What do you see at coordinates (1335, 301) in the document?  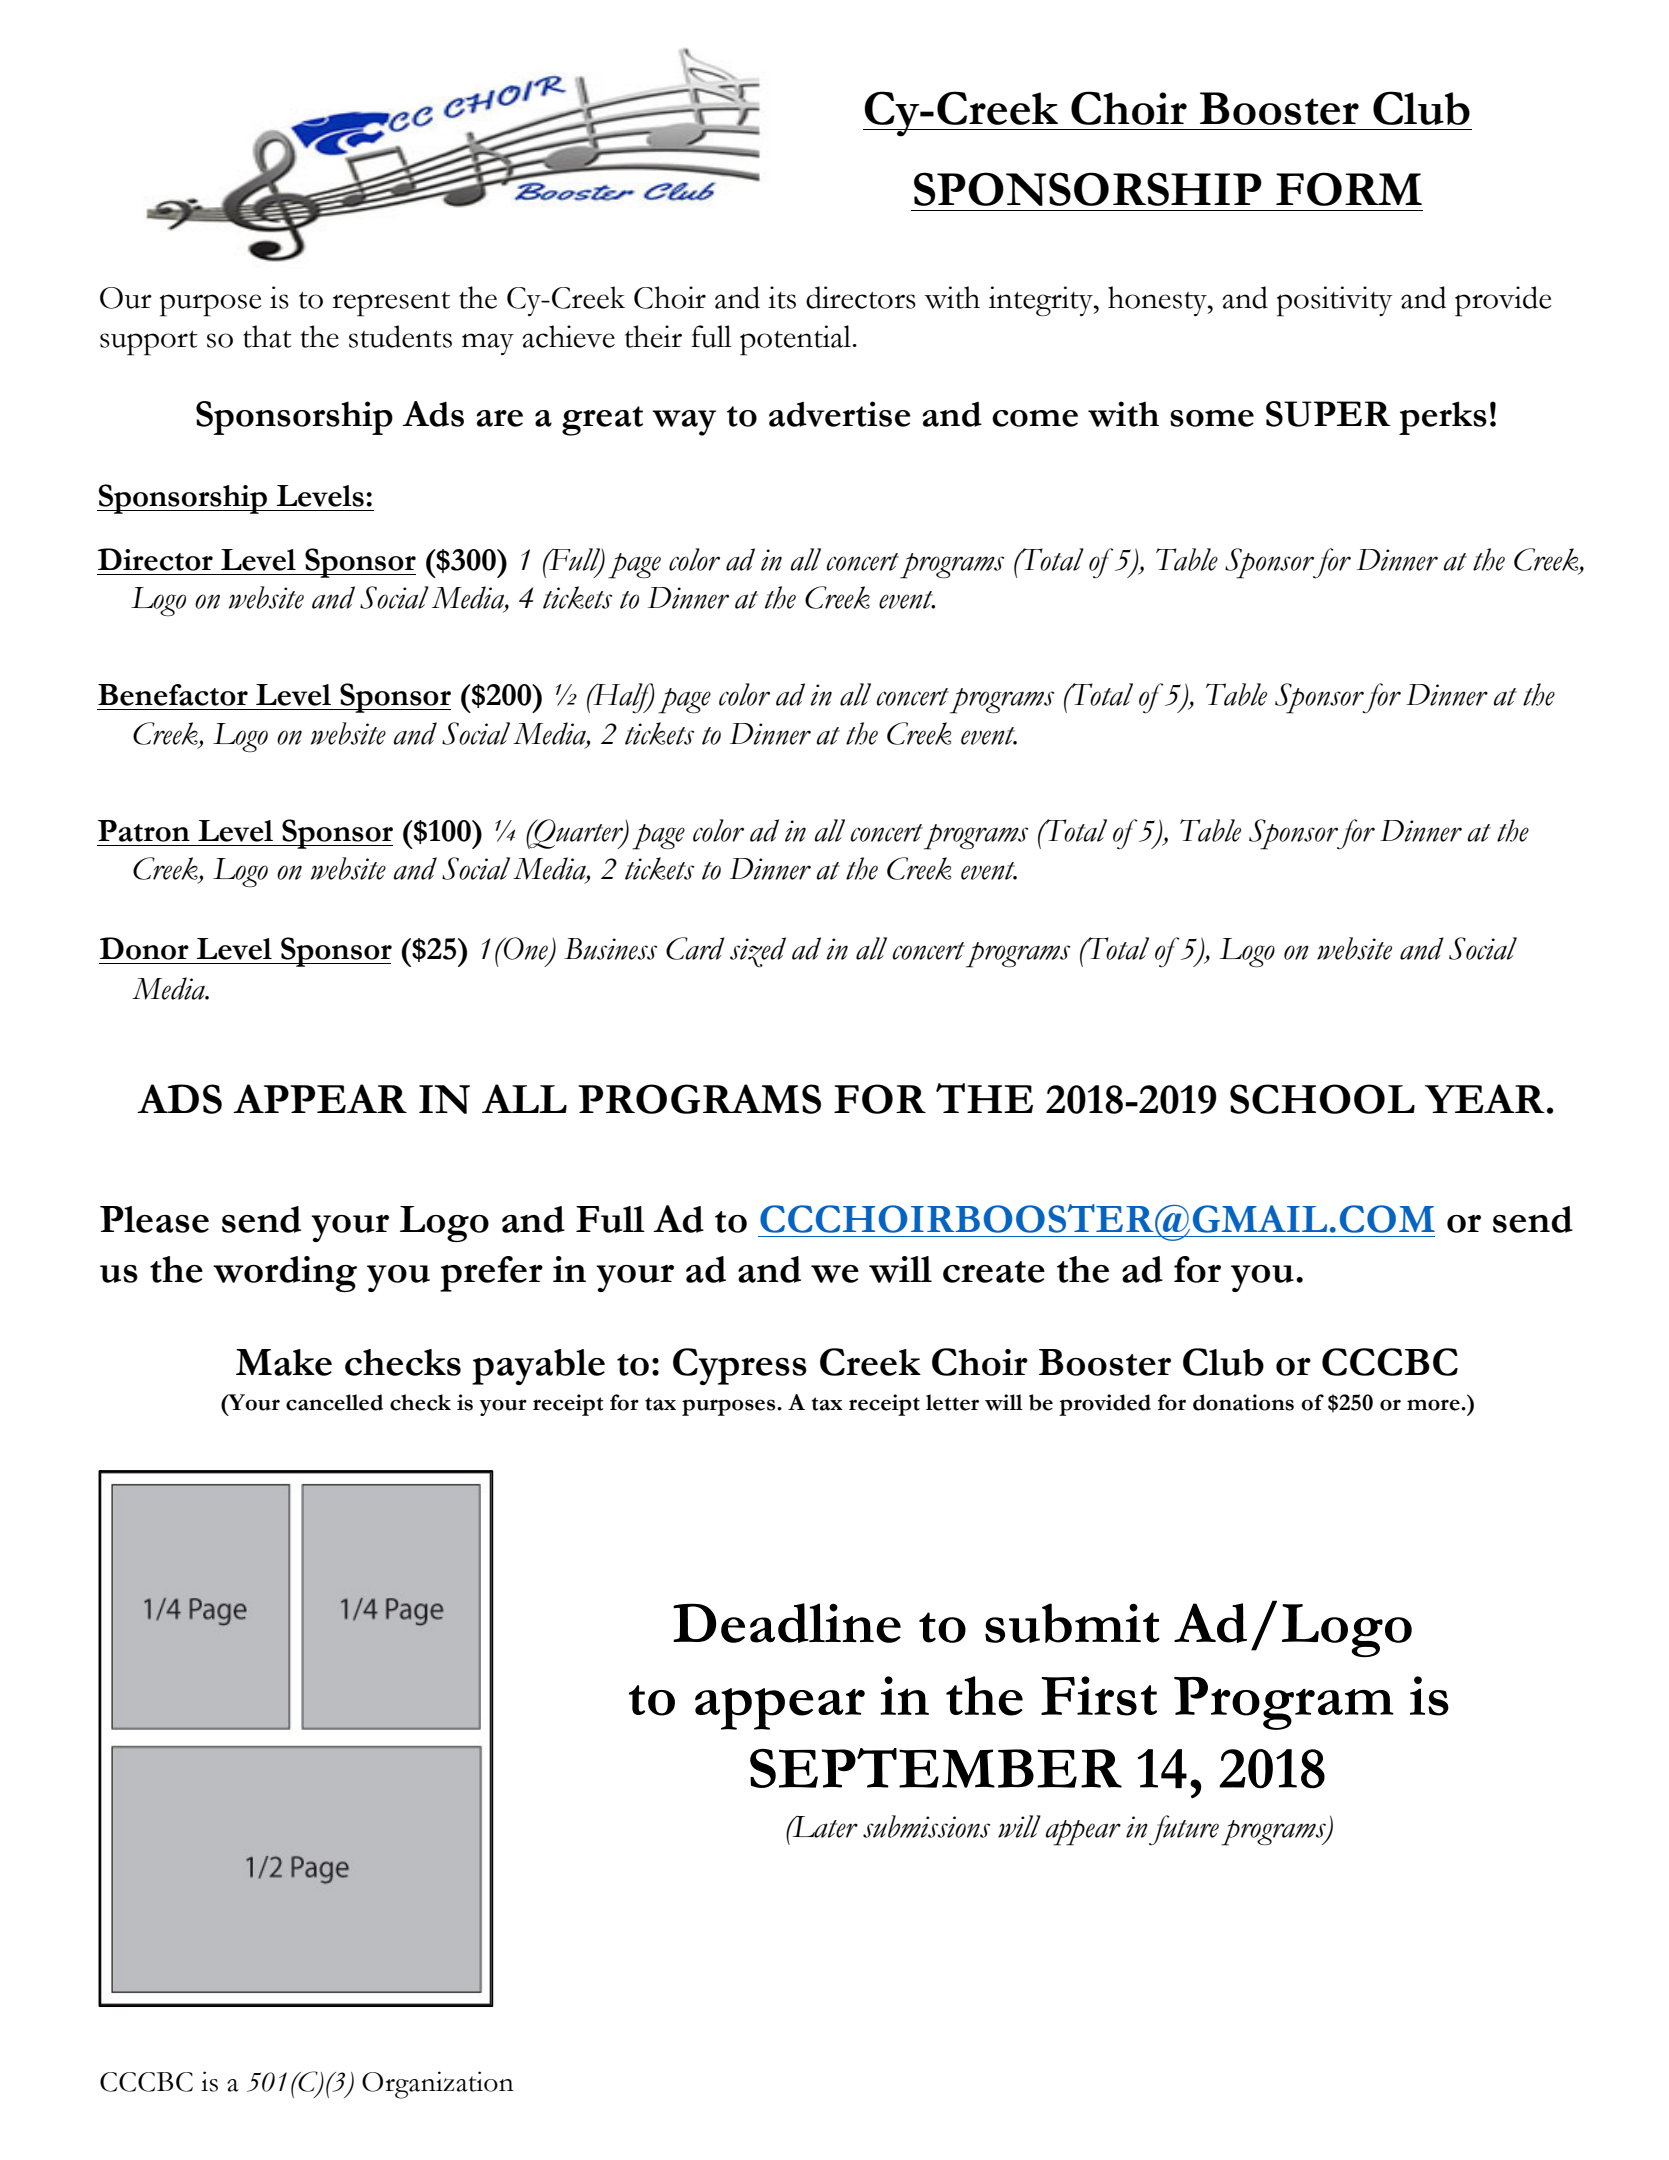 I see `positivity` at bounding box center [1335, 301].
